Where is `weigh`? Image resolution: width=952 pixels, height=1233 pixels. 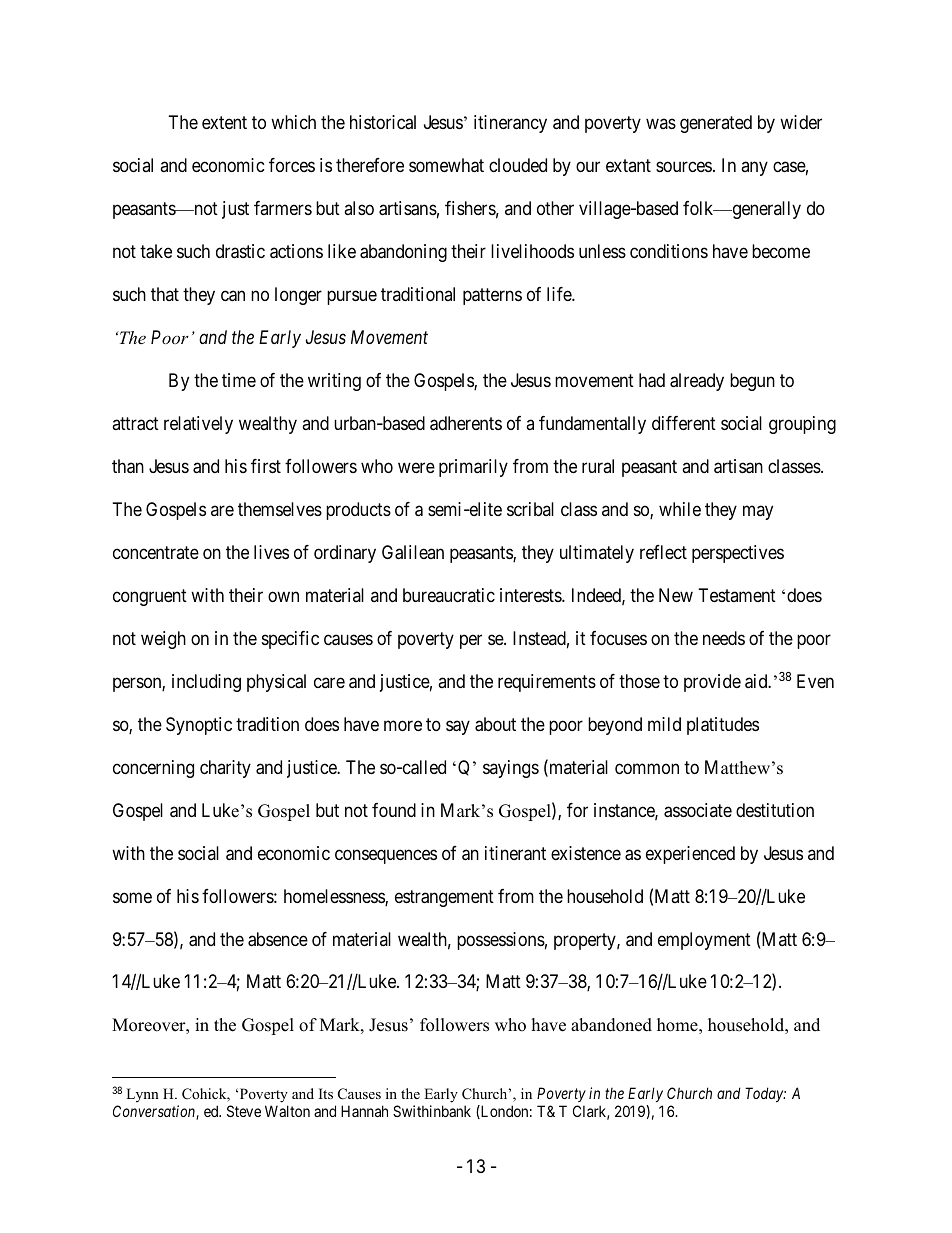 weigh is located at coordinates (163, 640).
